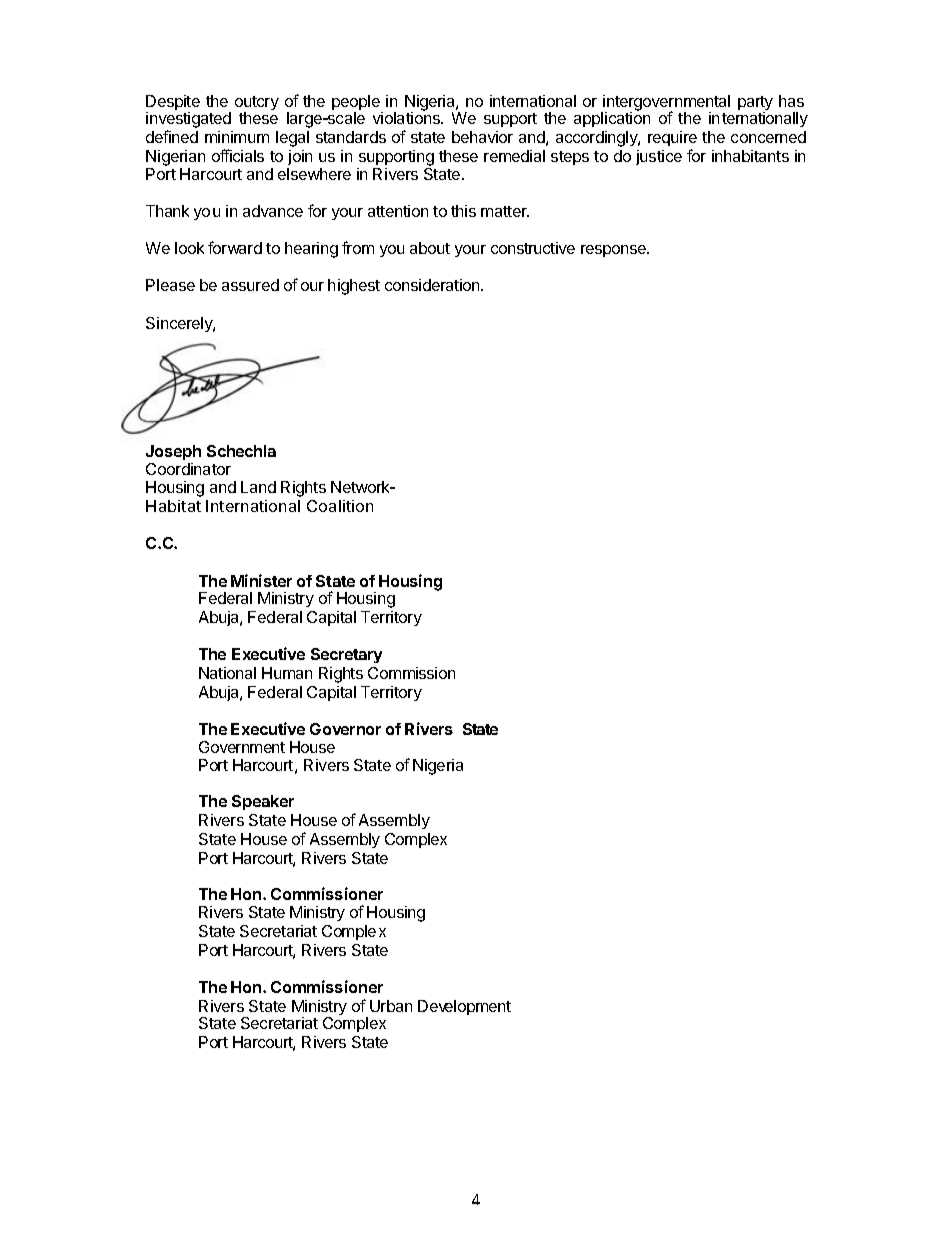 The width and height of the screenshot is (952, 1233). Describe the element at coordinates (173, 454) in the screenshot. I see `Joseph` at that location.
